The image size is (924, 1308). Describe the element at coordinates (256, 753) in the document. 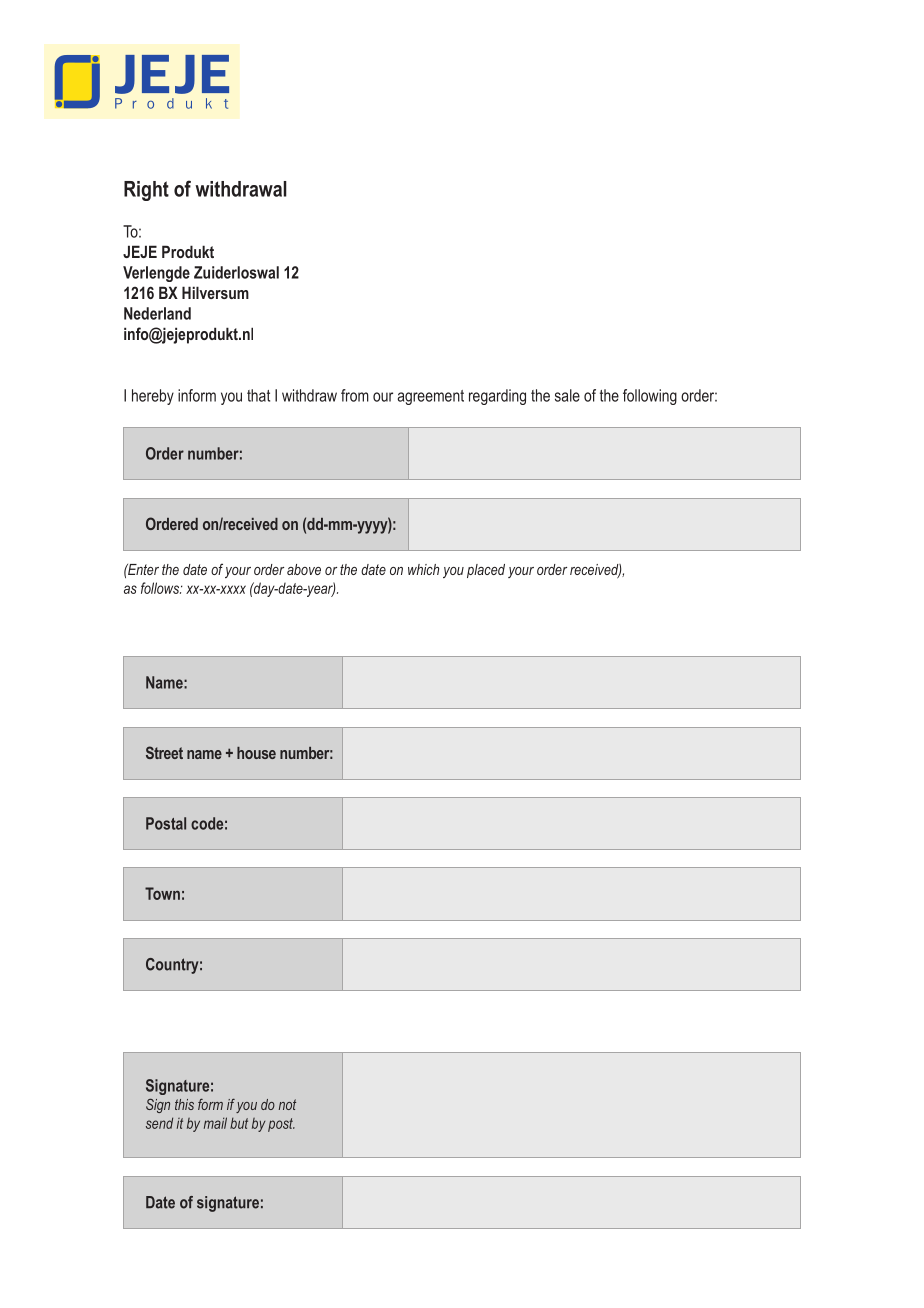

I see `house` at that location.
